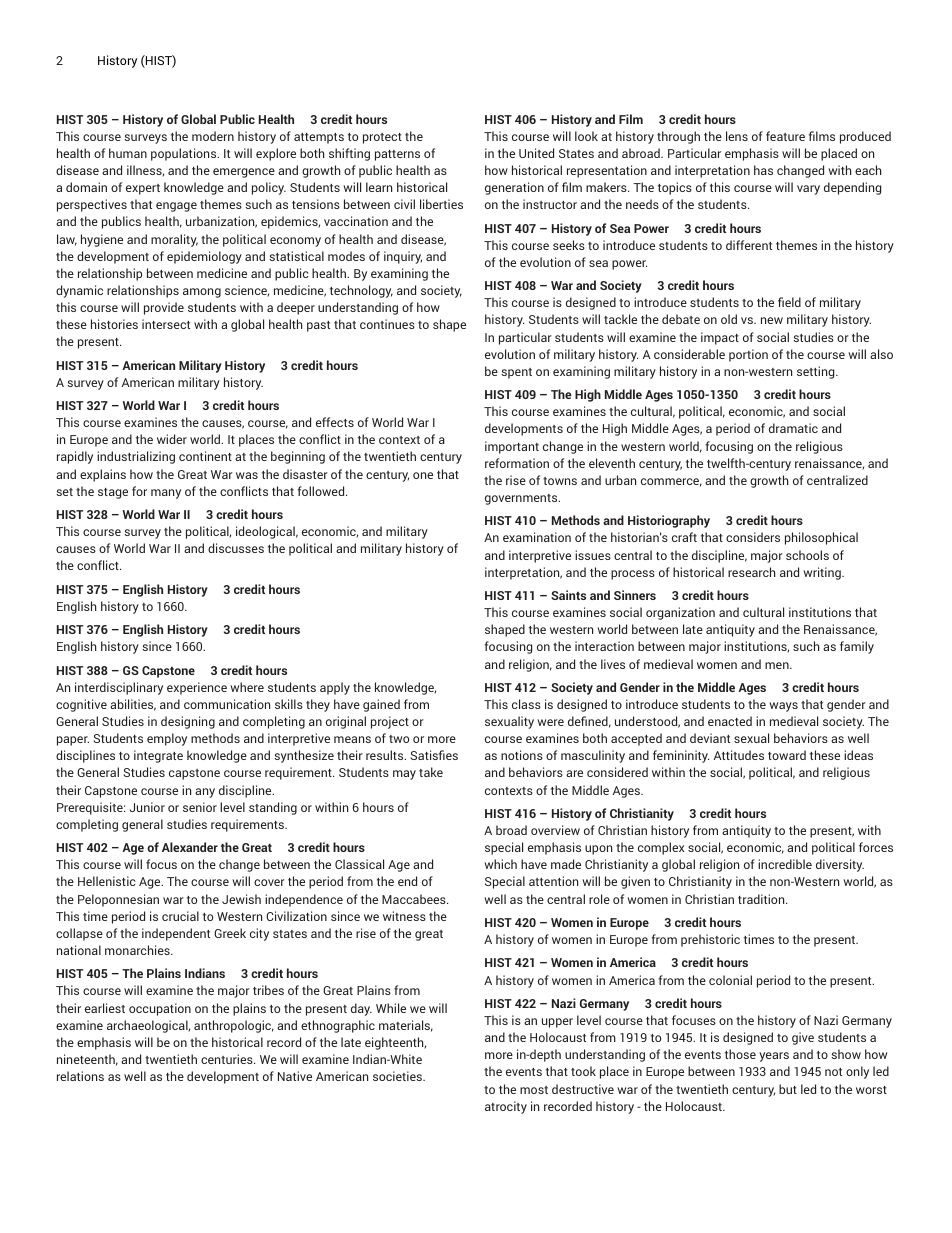 The height and width of the image is (1233, 952). I want to click on wider, so click(172, 439).
